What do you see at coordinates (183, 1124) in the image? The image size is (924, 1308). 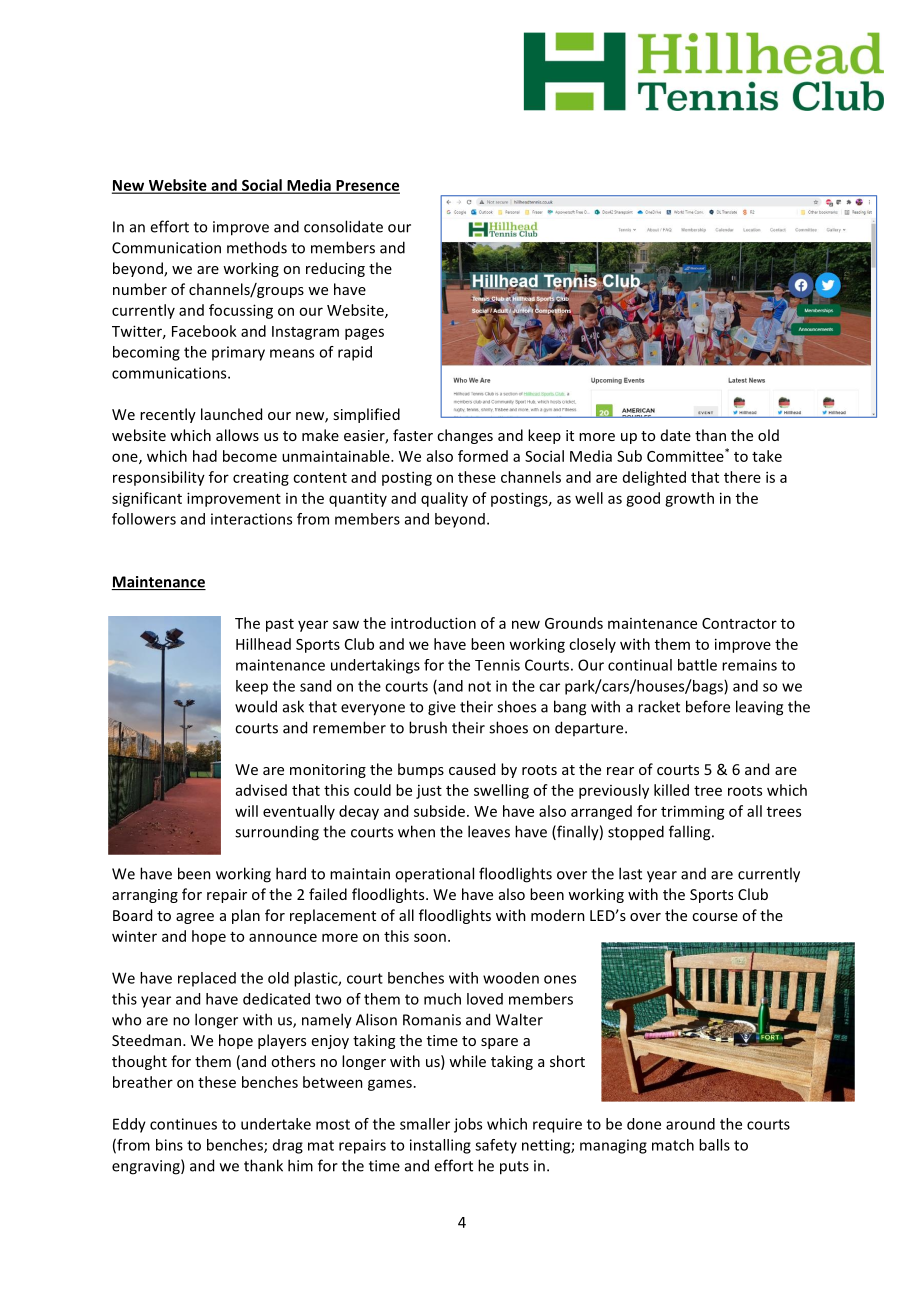 I see `continues` at bounding box center [183, 1124].
